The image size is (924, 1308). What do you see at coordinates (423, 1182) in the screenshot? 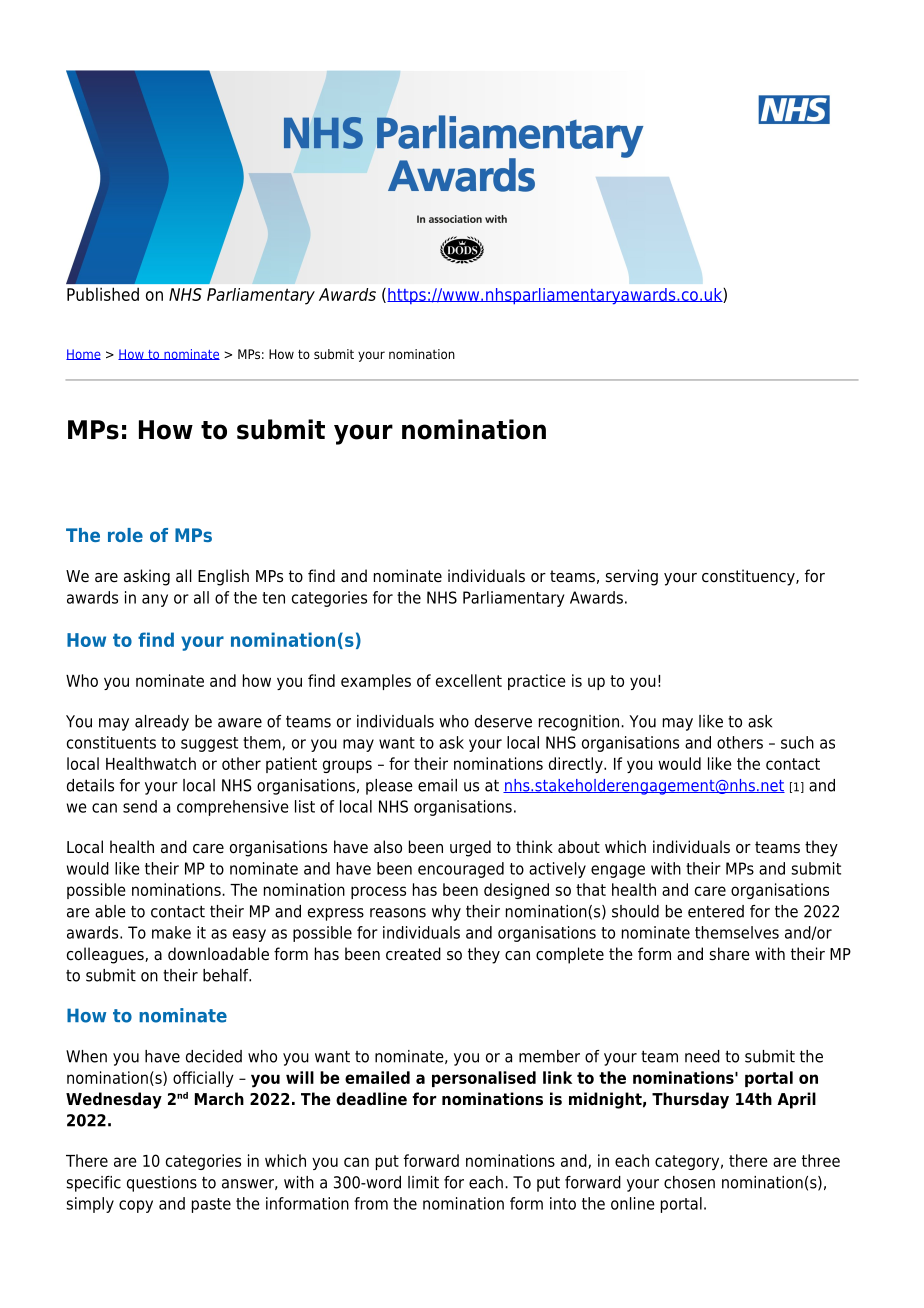
I see `limit` at bounding box center [423, 1182].
